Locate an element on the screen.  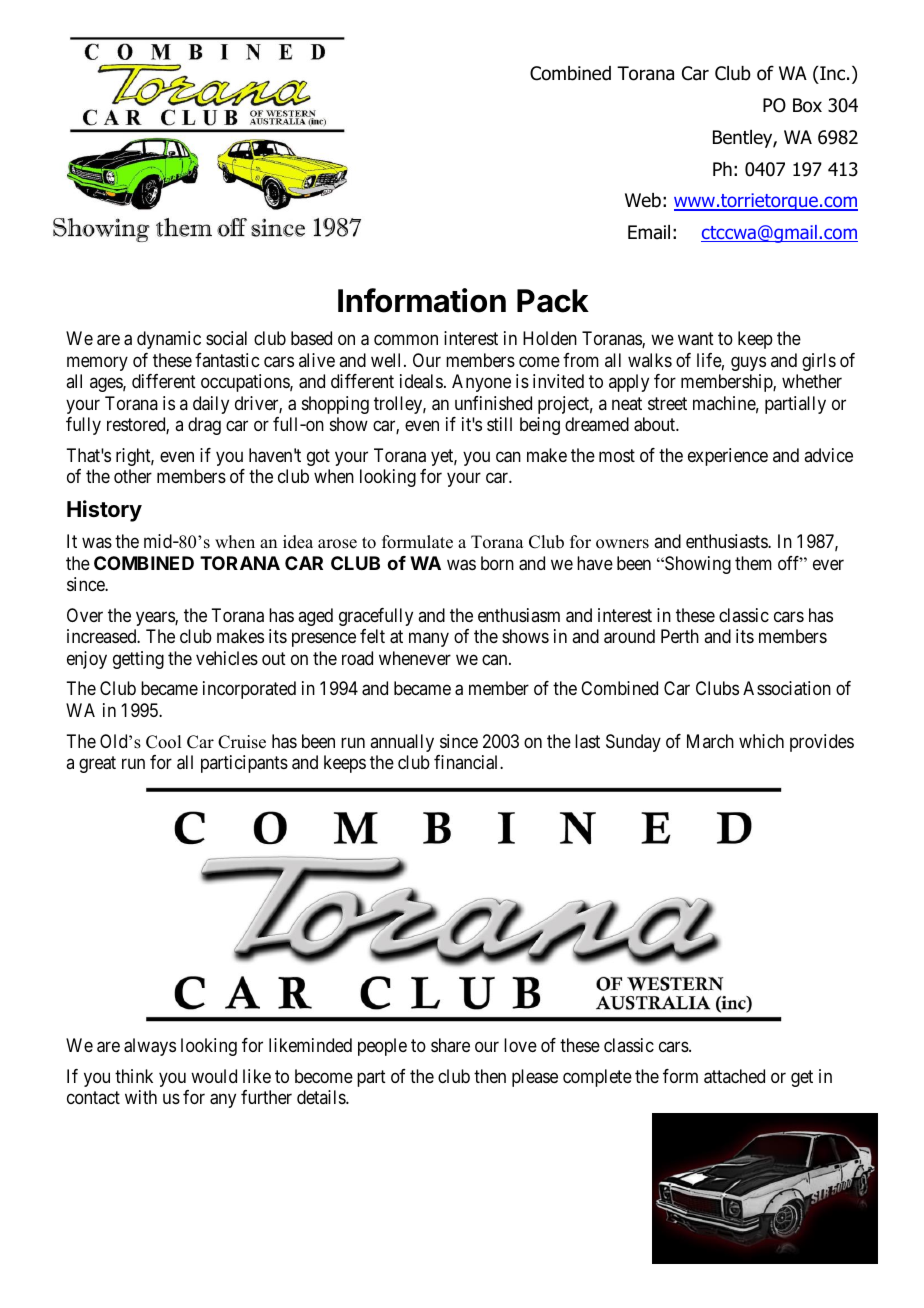
Web is located at coordinates (643, 200).
